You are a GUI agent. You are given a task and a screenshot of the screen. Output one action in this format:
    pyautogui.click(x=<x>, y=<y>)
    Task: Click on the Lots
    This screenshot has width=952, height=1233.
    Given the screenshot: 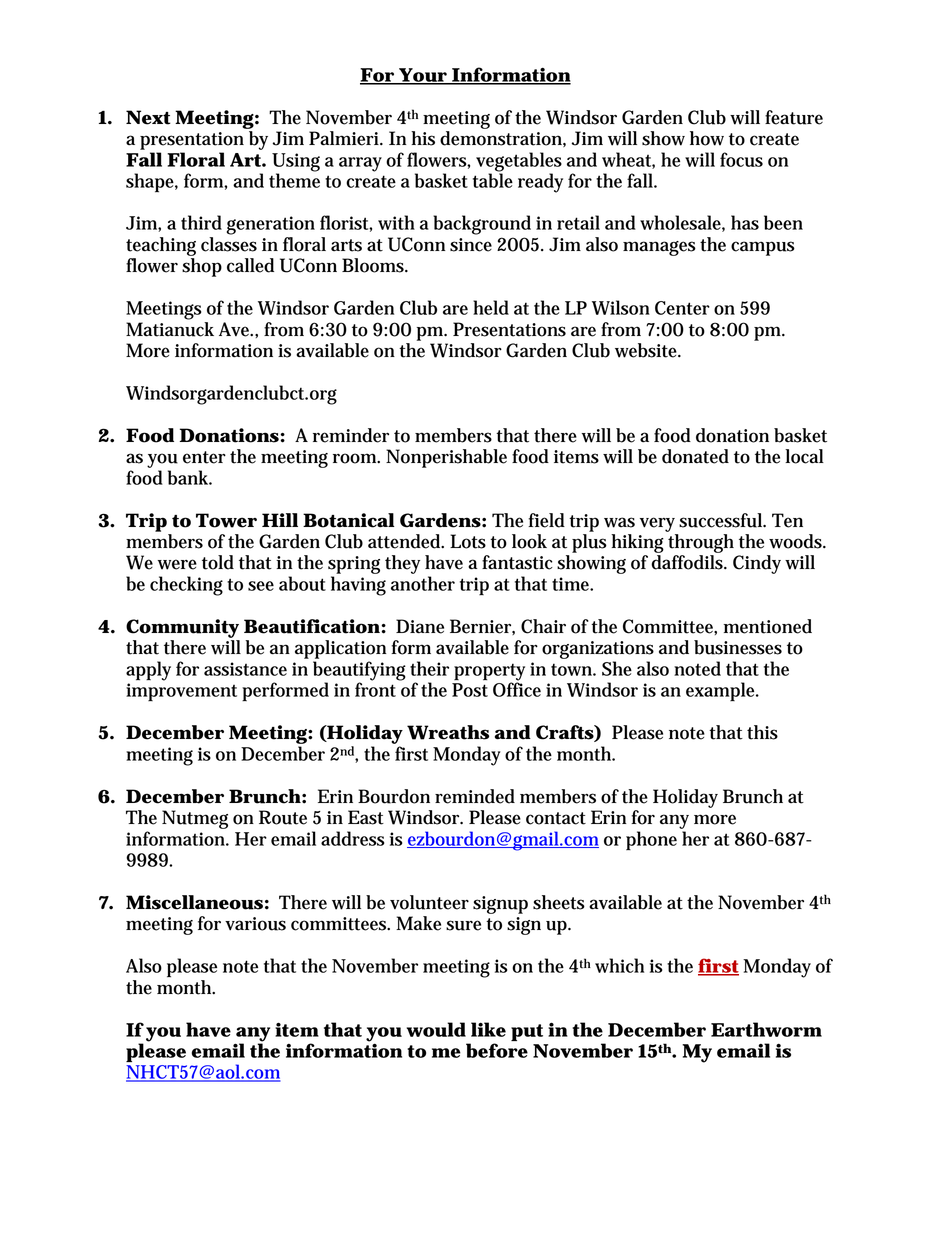 What is the action you would take?
    pyautogui.click(x=468, y=541)
